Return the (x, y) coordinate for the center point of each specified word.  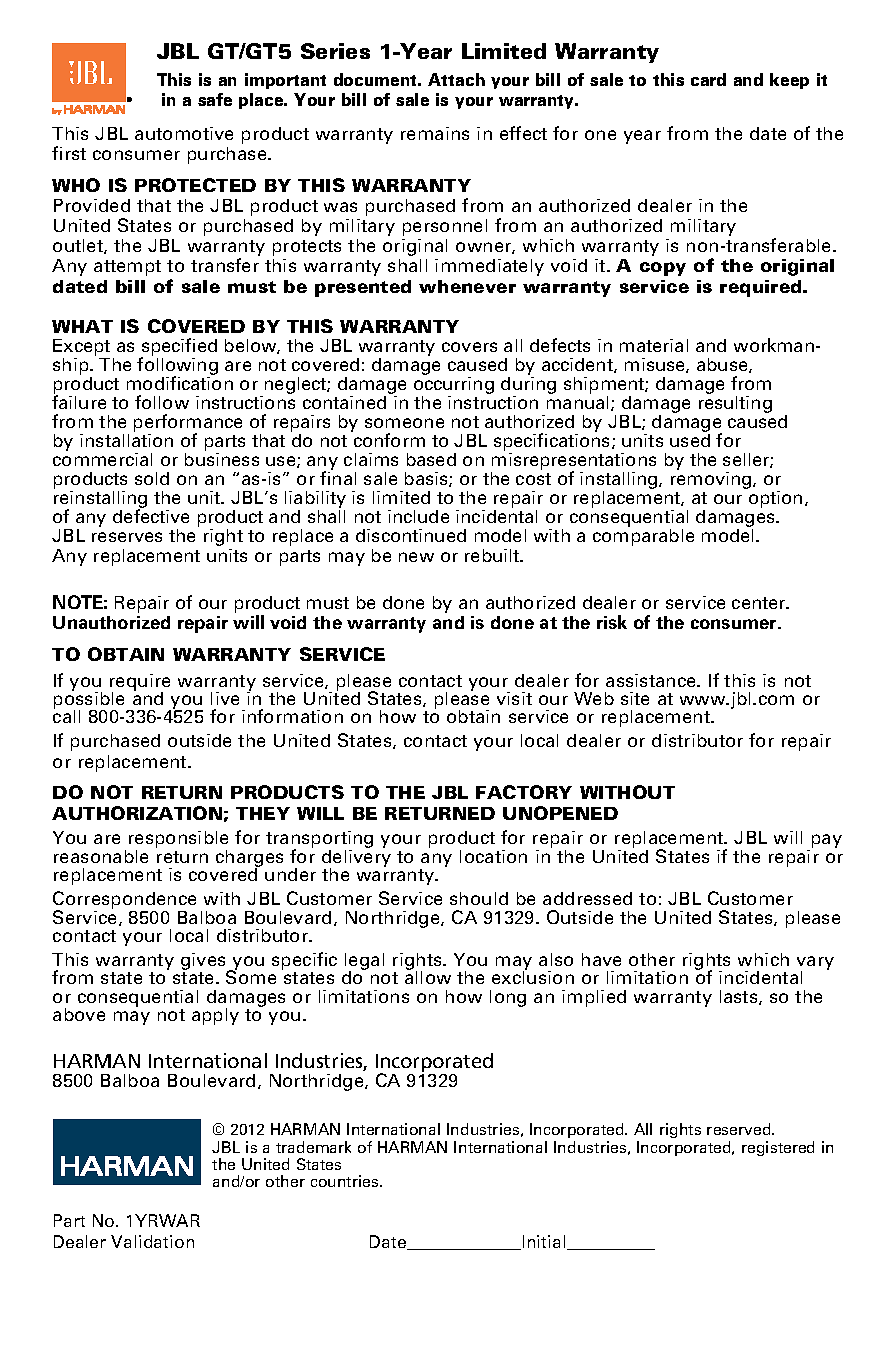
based (431, 459)
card (708, 79)
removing (712, 480)
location (493, 856)
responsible (178, 841)
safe (215, 99)
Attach (456, 79)
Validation (152, 1241)
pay (827, 841)
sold (152, 478)
